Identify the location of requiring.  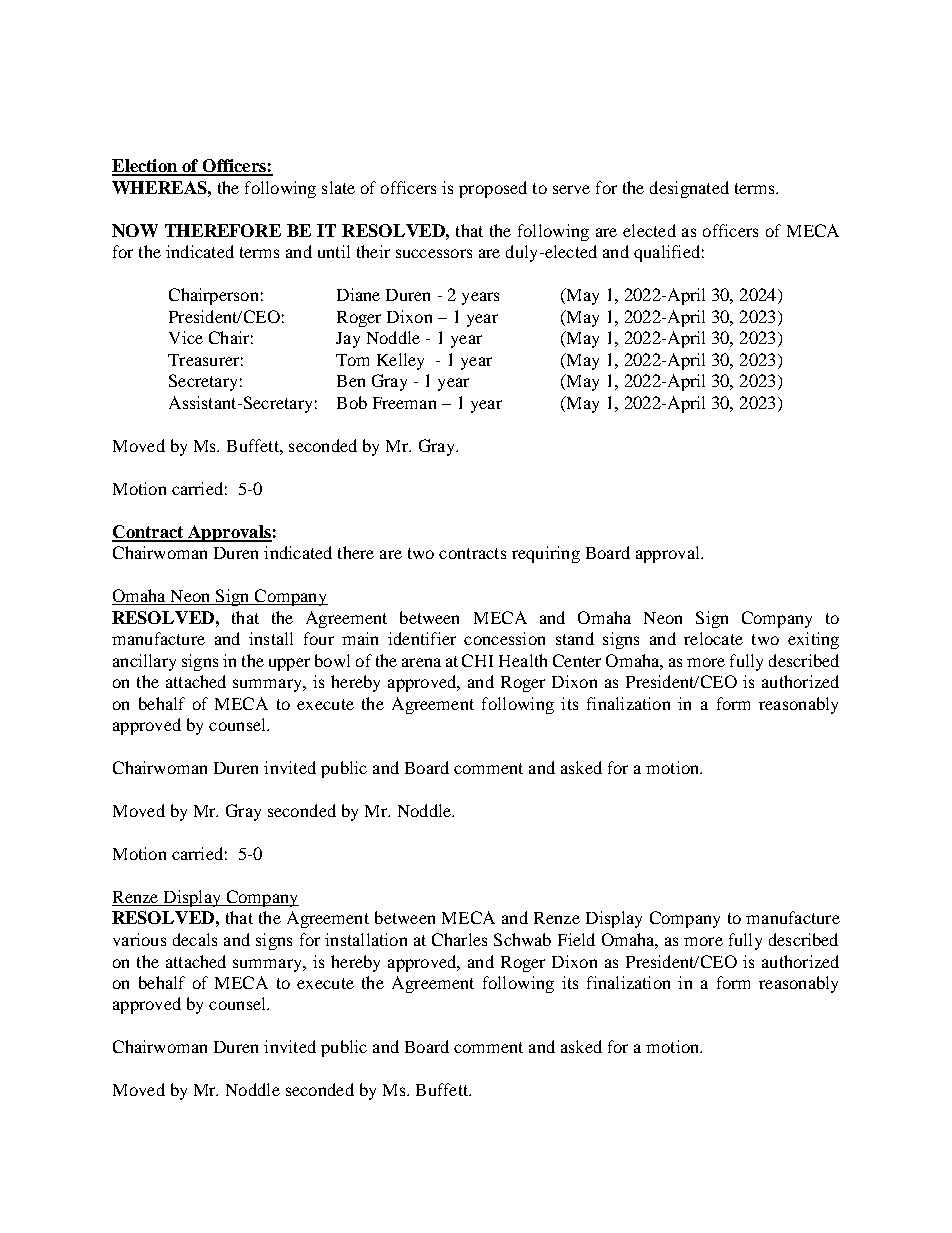
(546, 554).
